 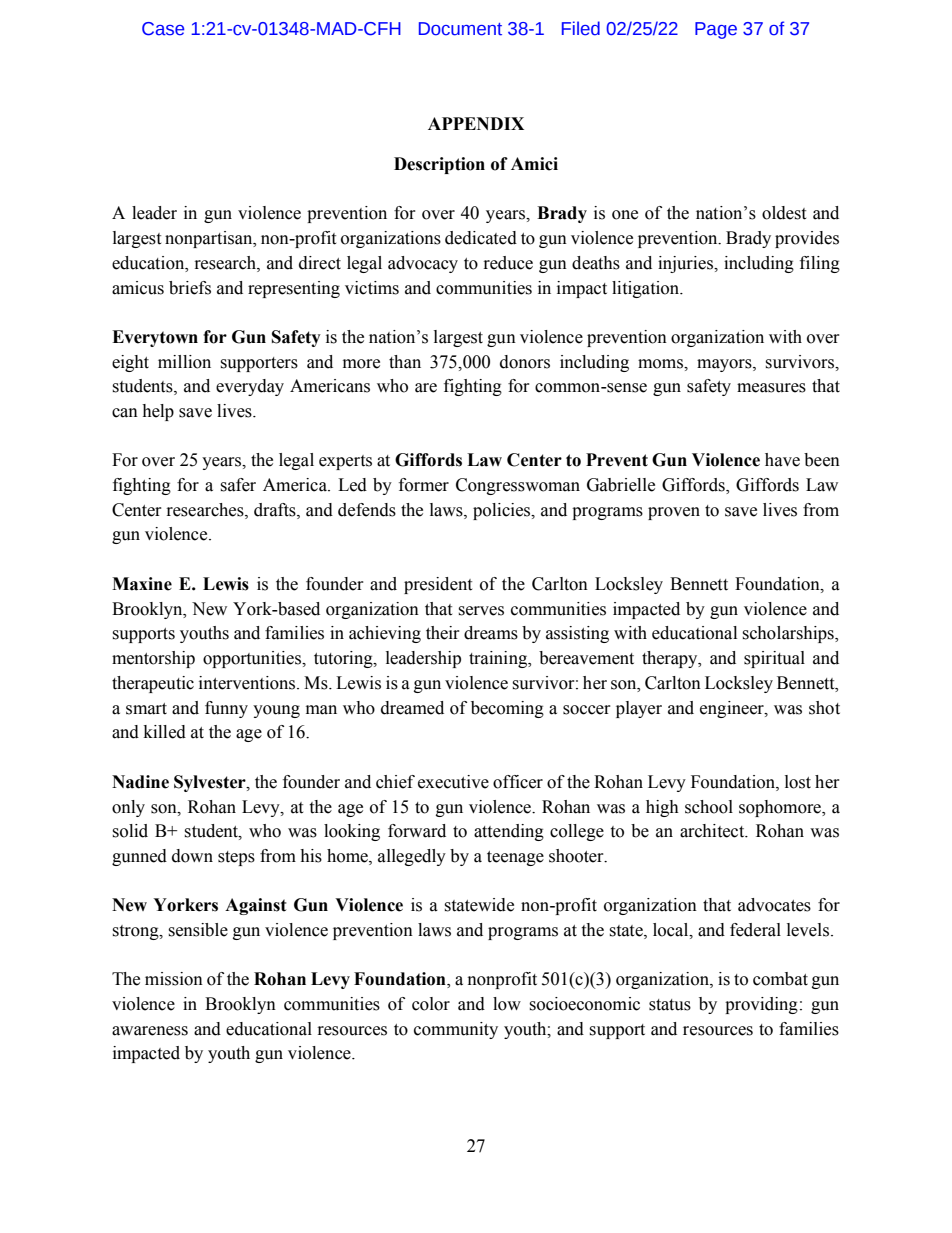 I want to click on Case, so click(x=163, y=29).
